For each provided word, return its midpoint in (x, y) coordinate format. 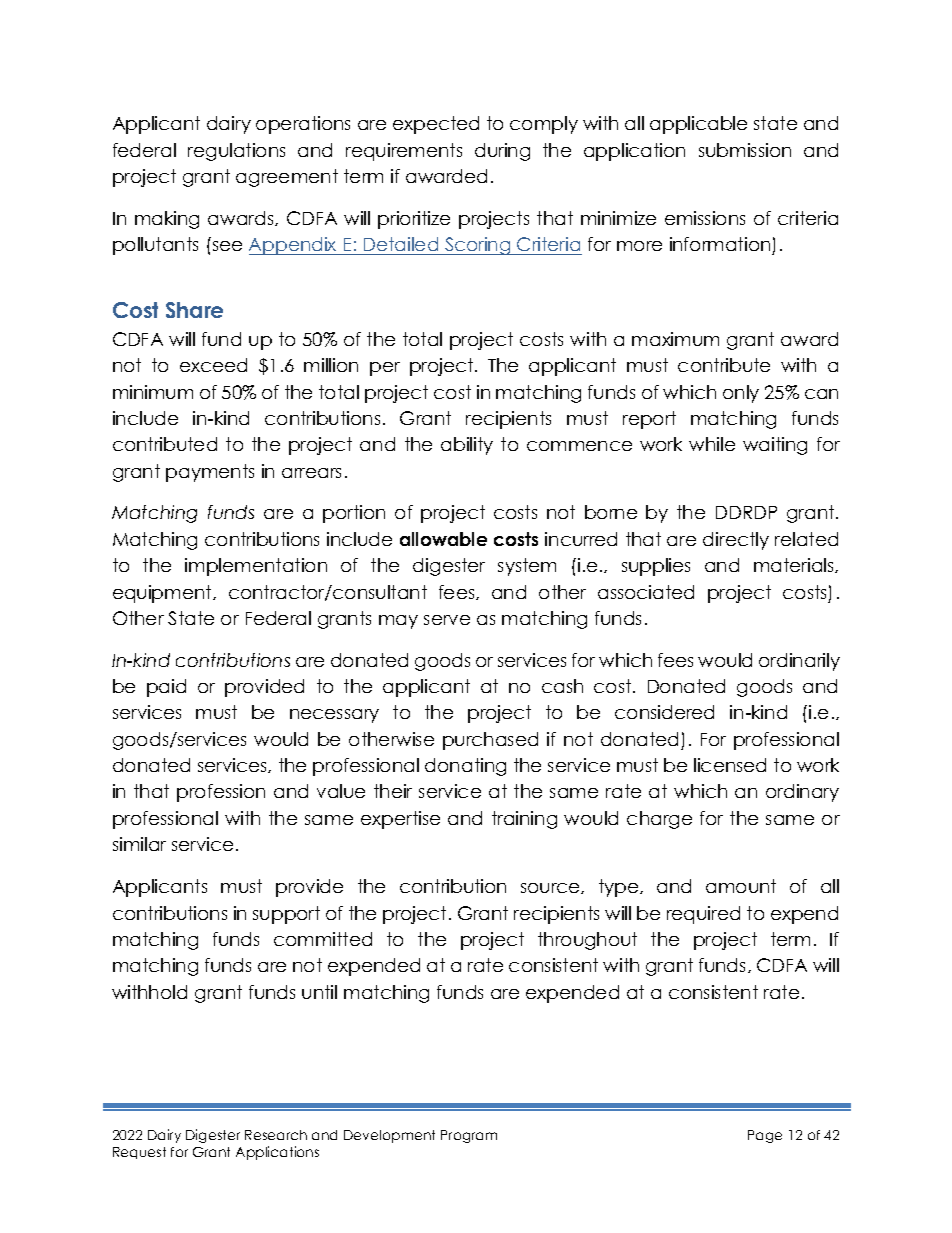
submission (745, 150)
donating (465, 767)
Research (276, 1135)
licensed (730, 765)
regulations (236, 152)
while (712, 444)
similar (139, 844)
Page (765, 1136)
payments (210, 473)
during (502, 152)
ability (467, 446)
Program (469, 1136)
